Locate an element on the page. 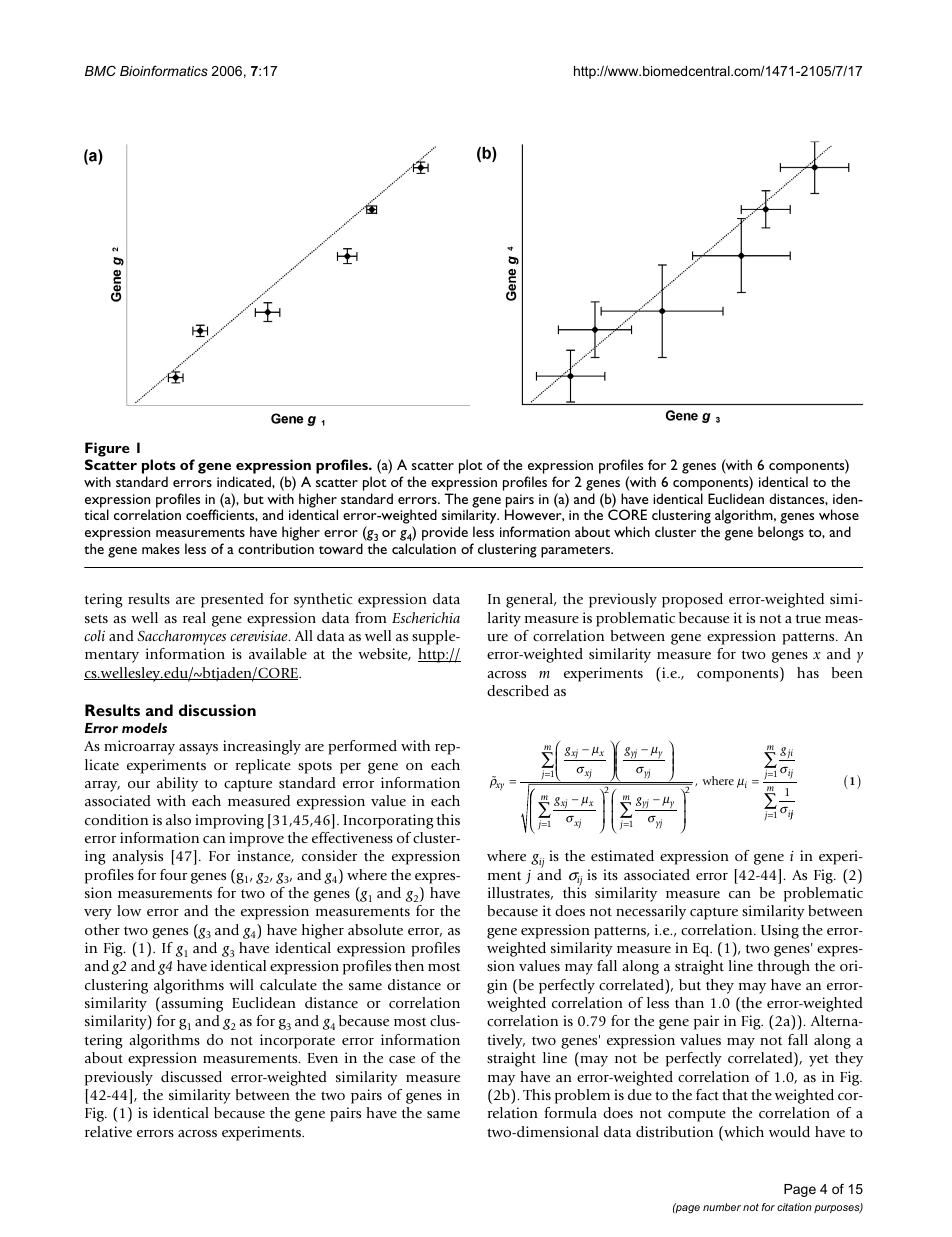  four is located at coordinates (173, 874).
